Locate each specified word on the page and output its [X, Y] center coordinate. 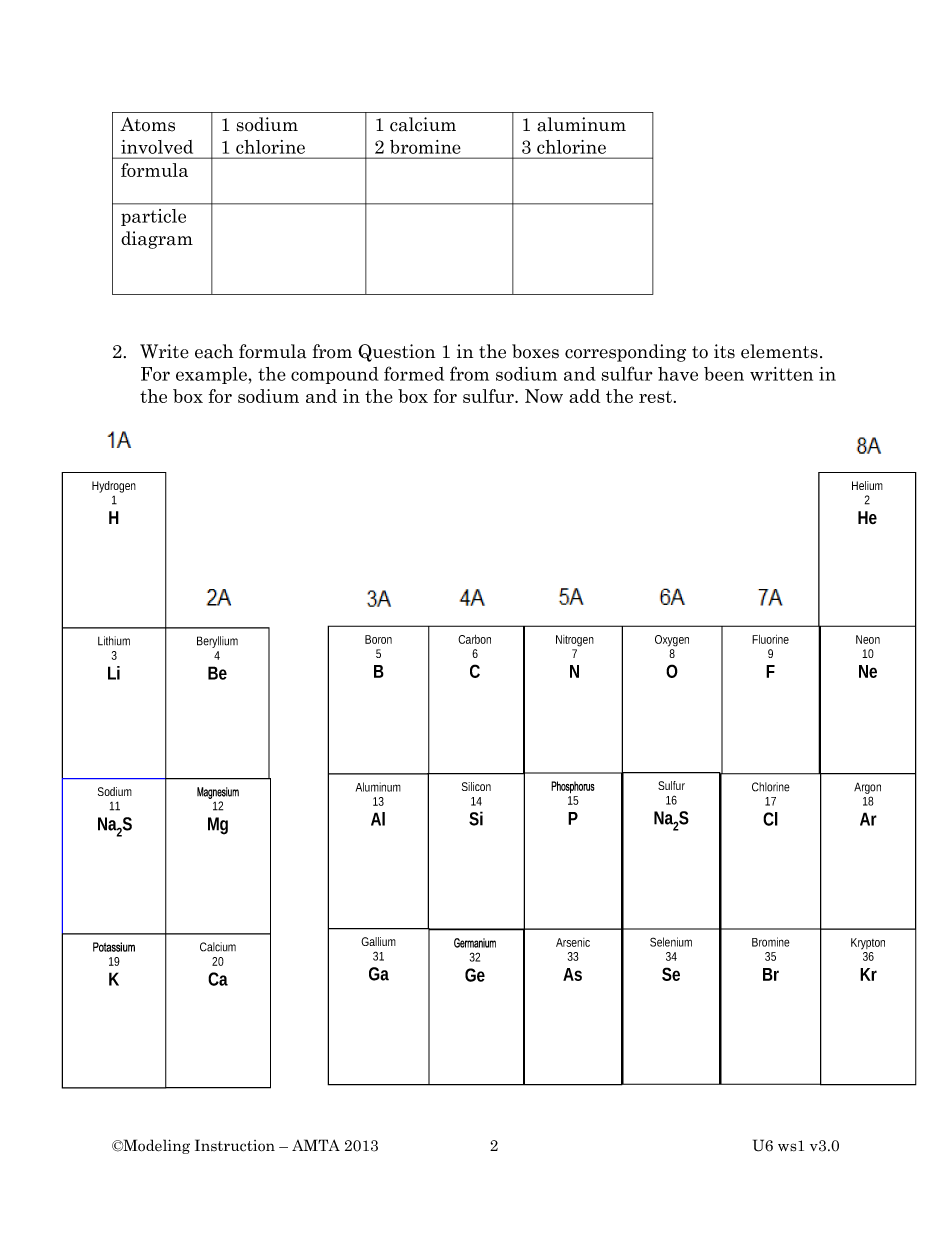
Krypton [868, 944]
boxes [535, 351]
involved [157, 147]
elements [779, 351]
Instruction [235, 1145]
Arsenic [573, 942]
